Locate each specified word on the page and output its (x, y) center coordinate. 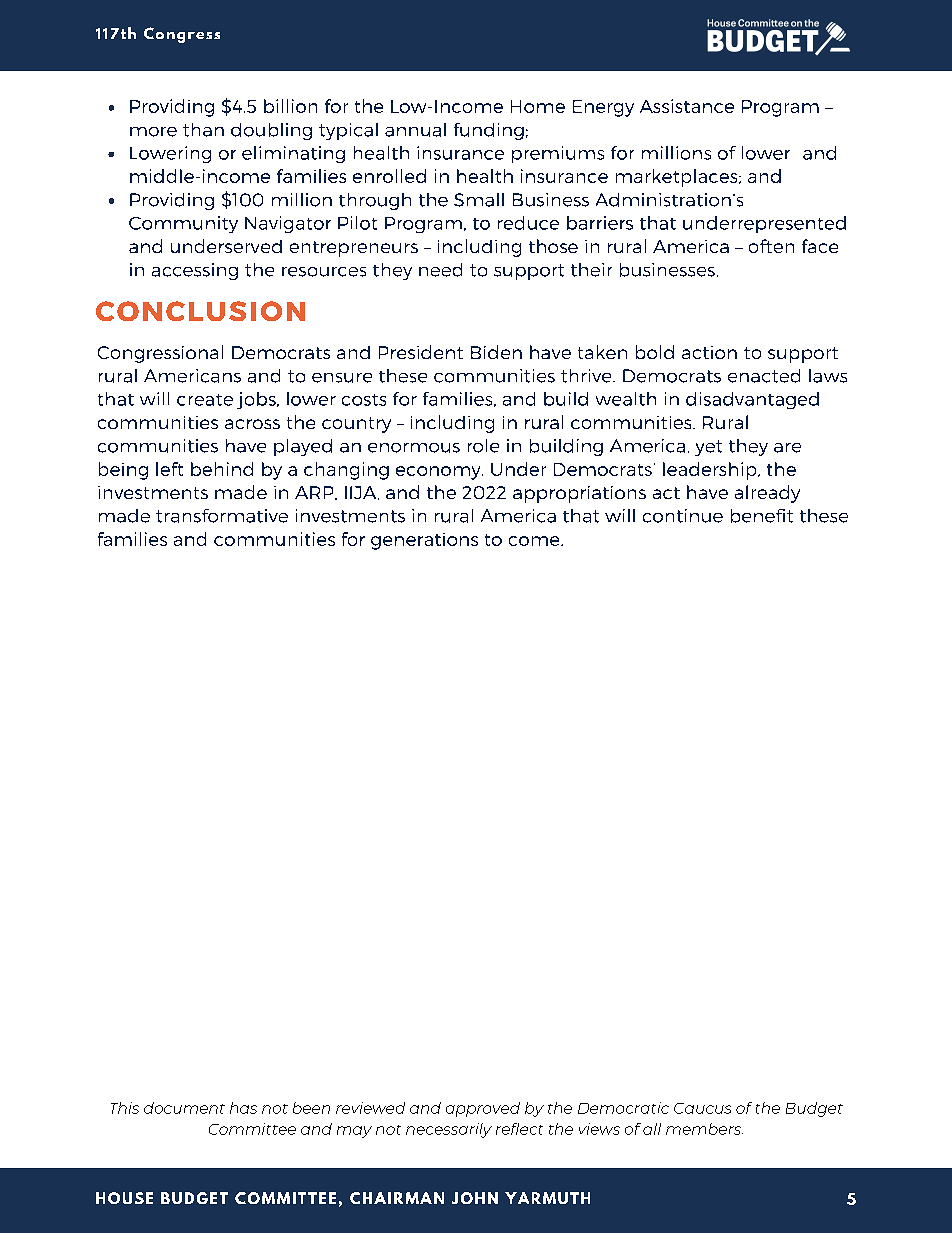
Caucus (702, 1108)
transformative (222, 516)
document (184, 1108)
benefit (762, 516)
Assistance (687, 106)
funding (489, 131)
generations (424, 541)
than (203, 130)
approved (483, 1109)
